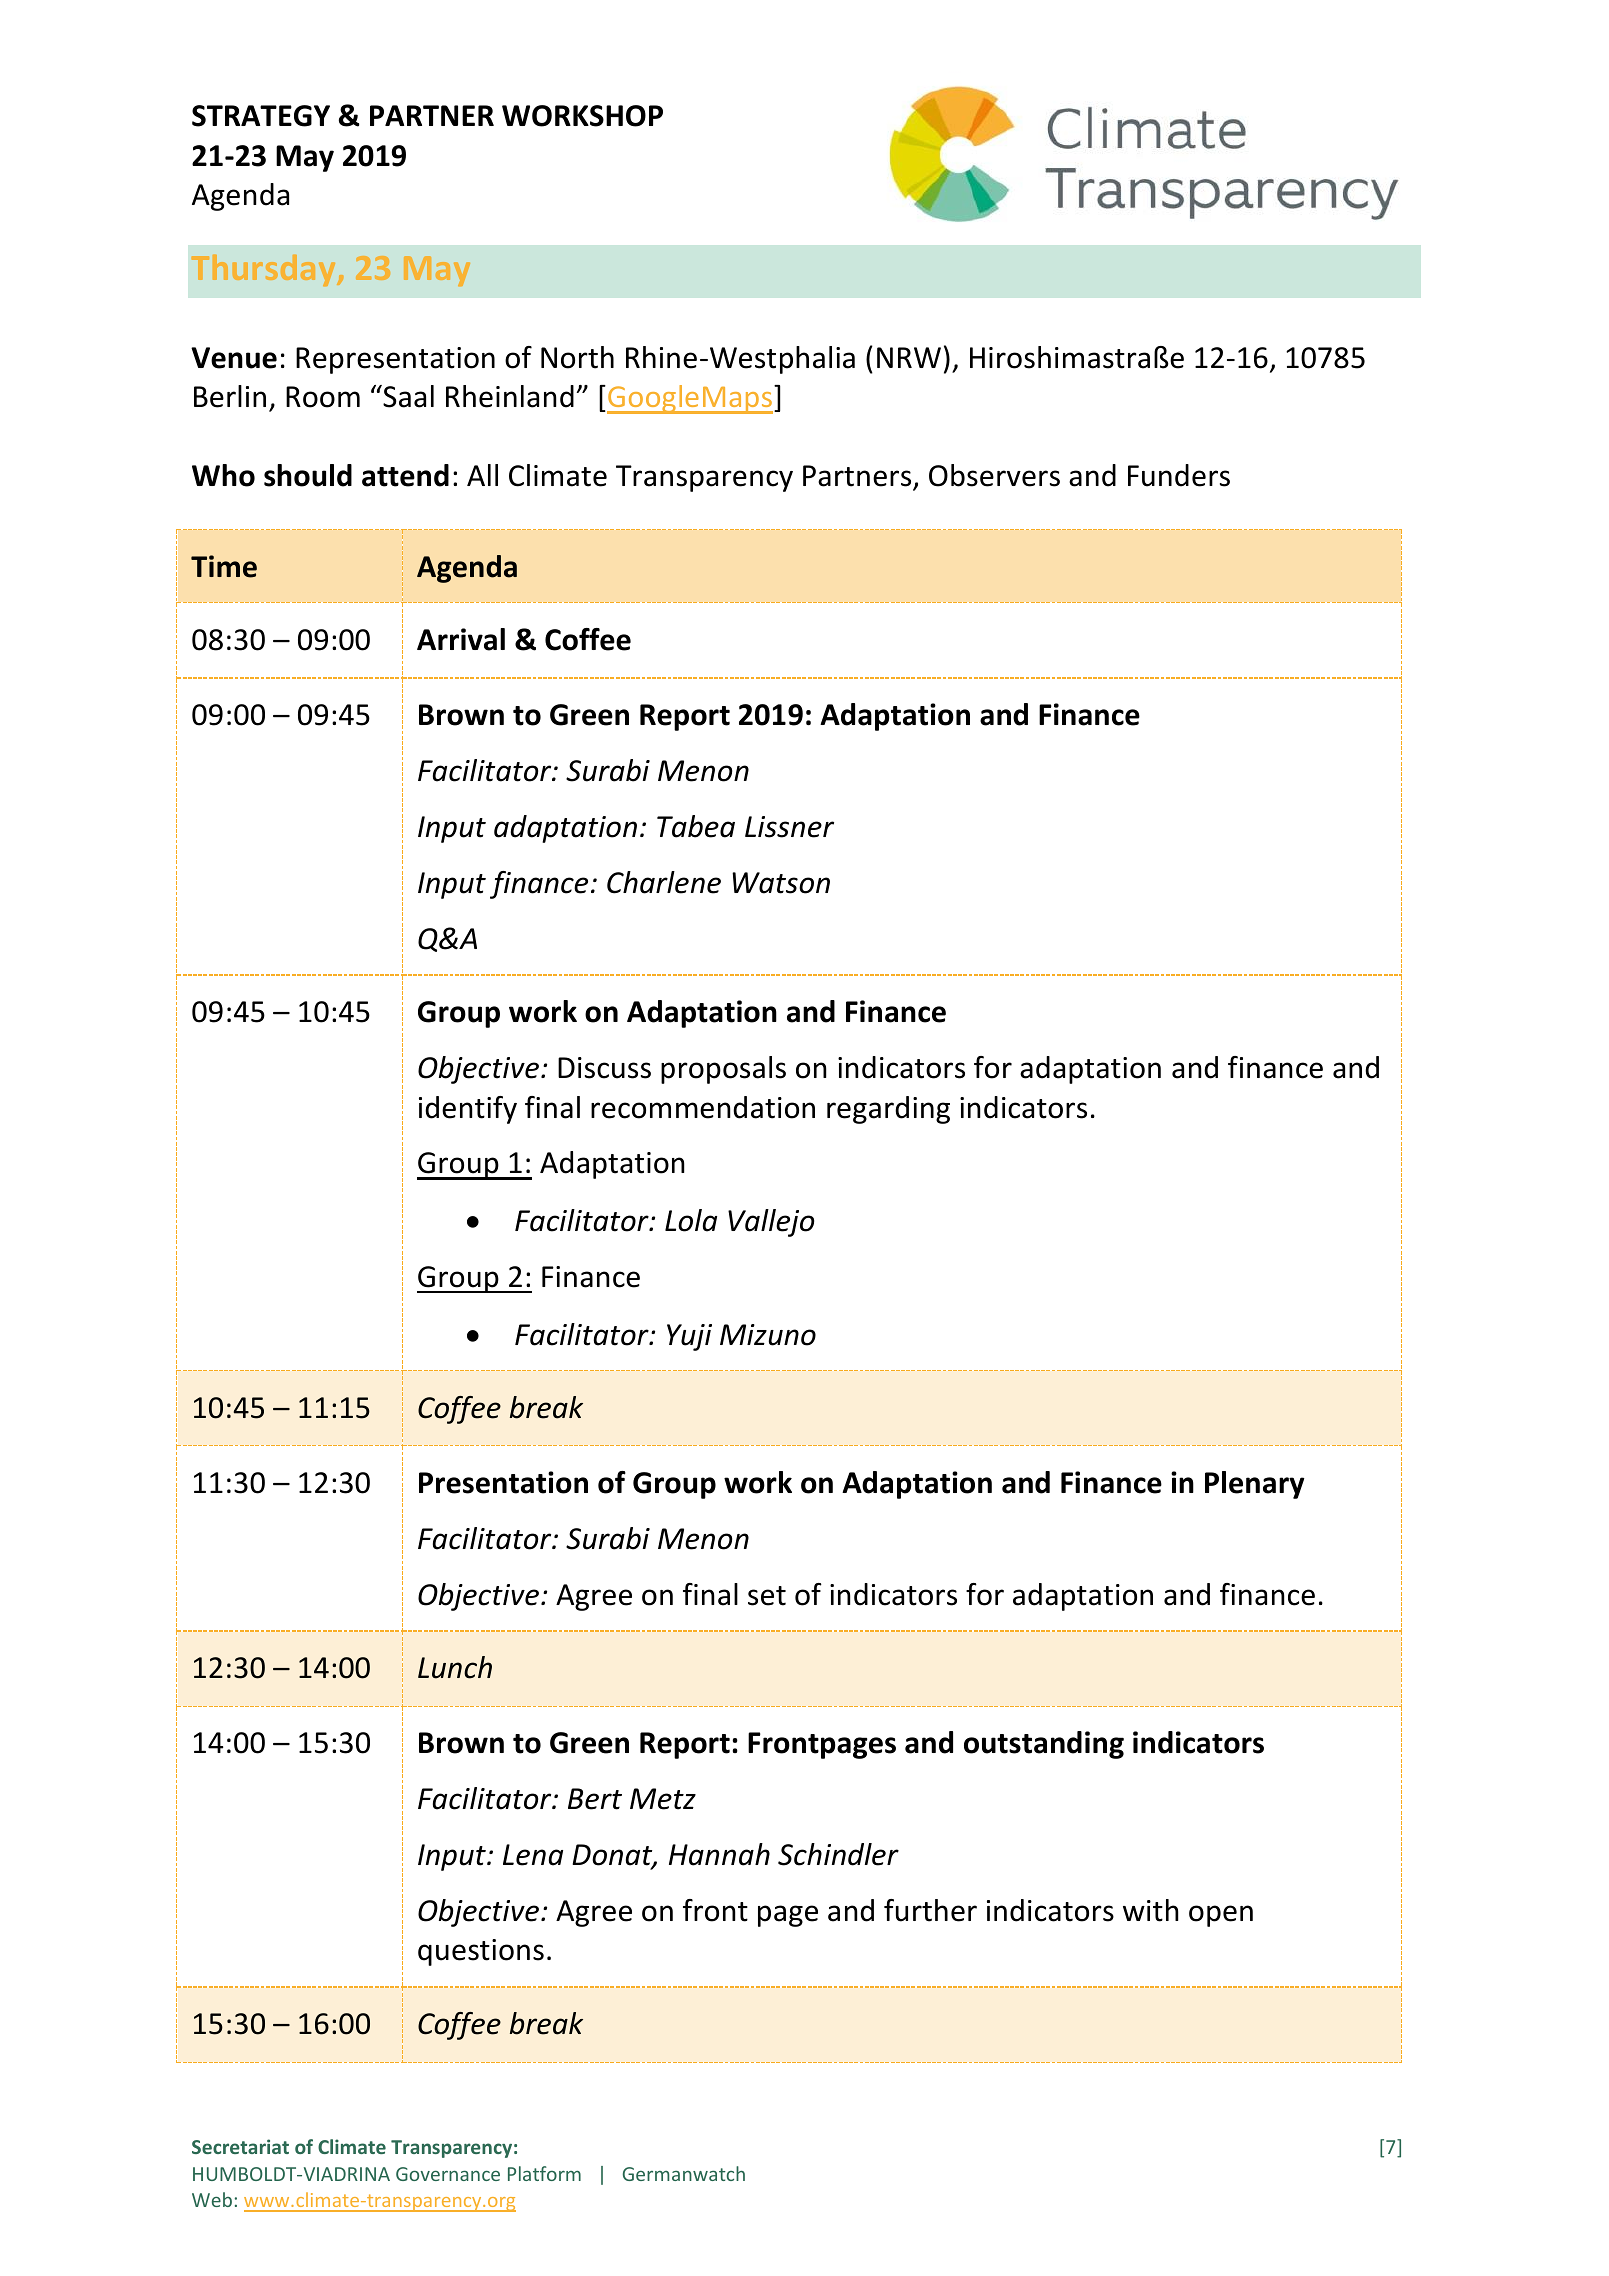  What do you see at coordinates (909, 357) in the screenshot?
I see `NRW` at bounding box center [909, 357].
